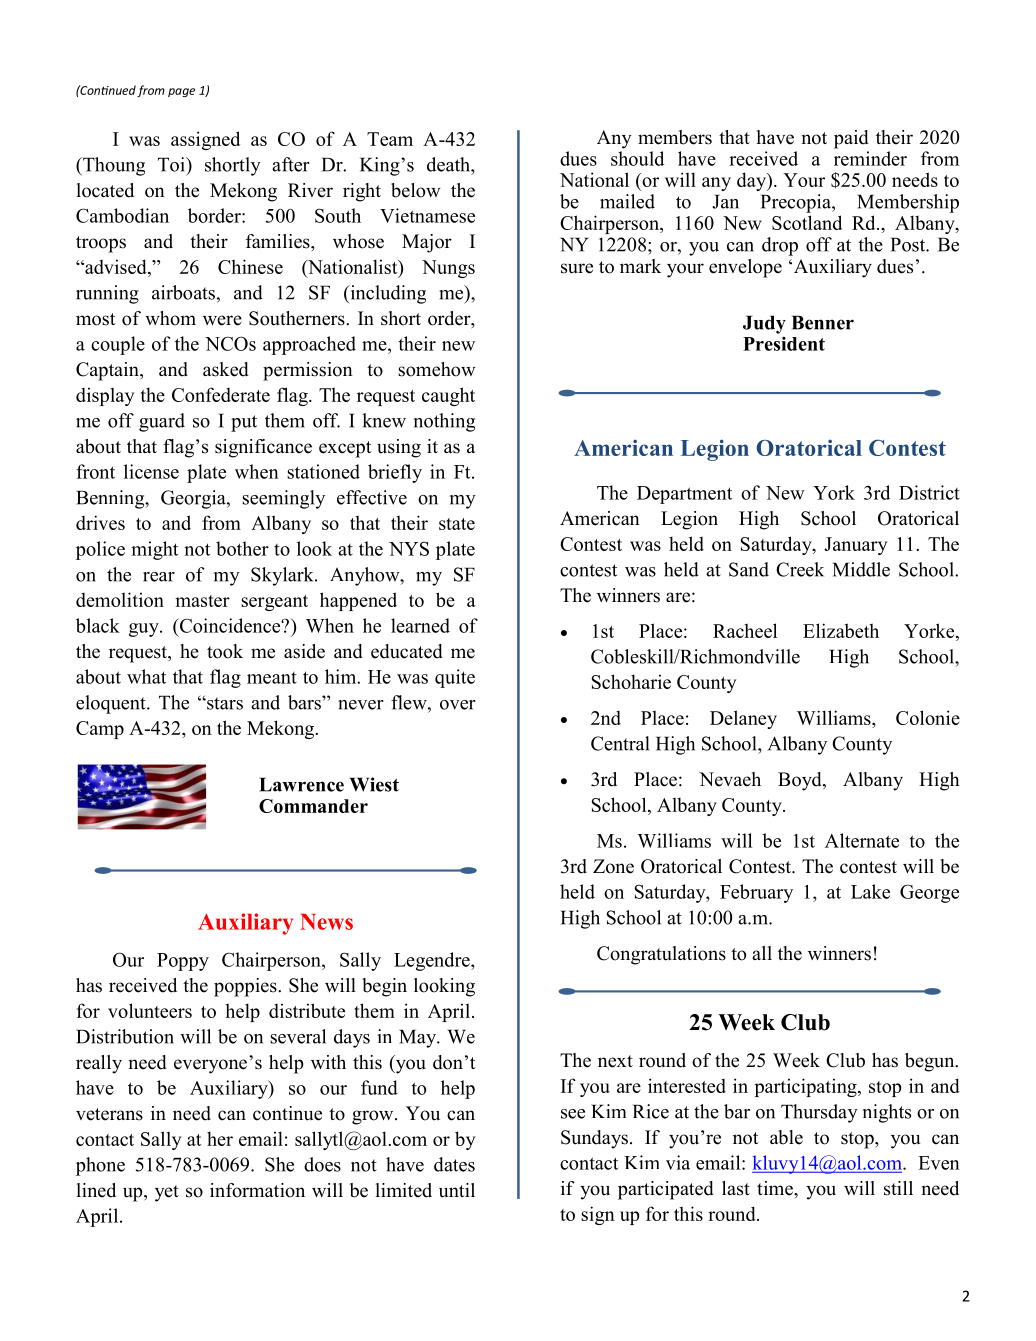  I want to click on page, so click(181, 92).
